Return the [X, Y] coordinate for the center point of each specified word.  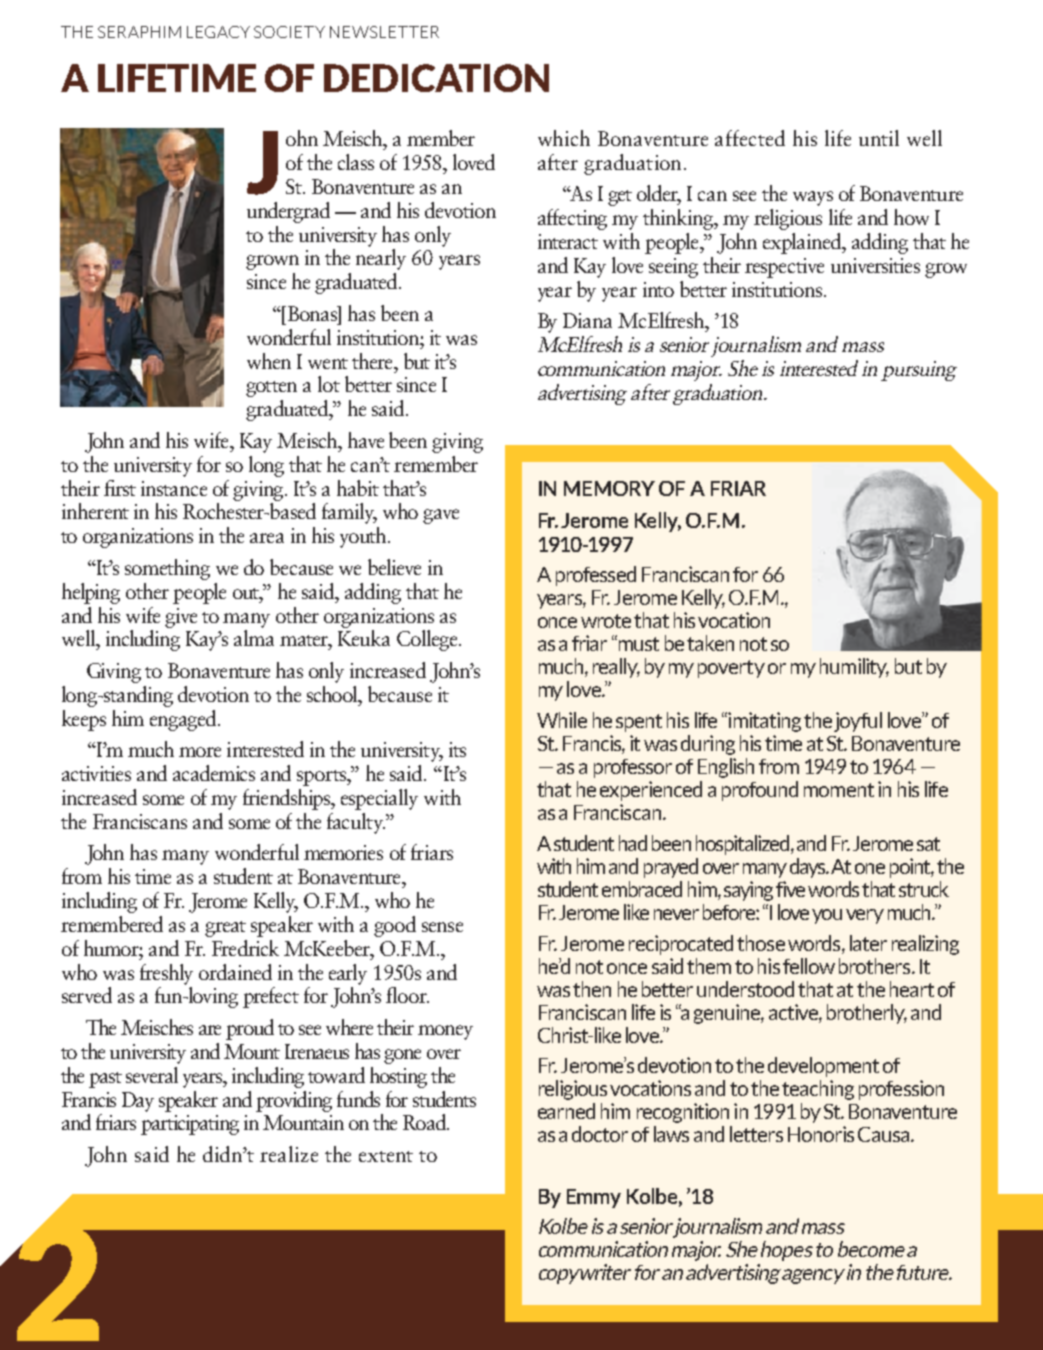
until [879, 138]
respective [784, 268]
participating [190, 1125]
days [809, 868]
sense [442, 927]
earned [566, 1111]
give [181, 618]
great [225, 929]
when [269, 361]
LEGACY [218, 32]
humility [854, 668]
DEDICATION [436, 78]
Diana [587, 320]
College [428, 640]
